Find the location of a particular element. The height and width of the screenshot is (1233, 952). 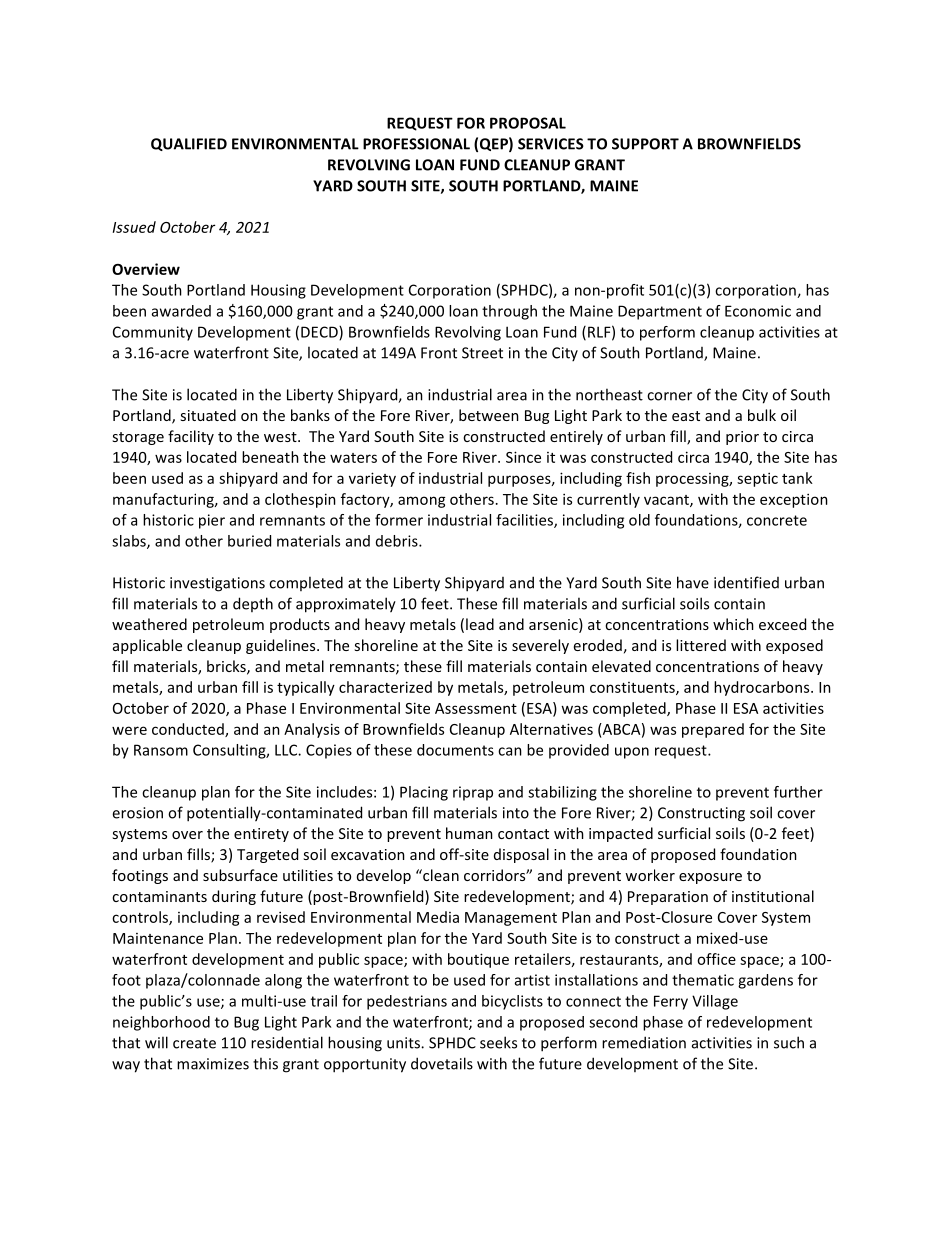

SUPPORT is located at coordinates (645, 144).
